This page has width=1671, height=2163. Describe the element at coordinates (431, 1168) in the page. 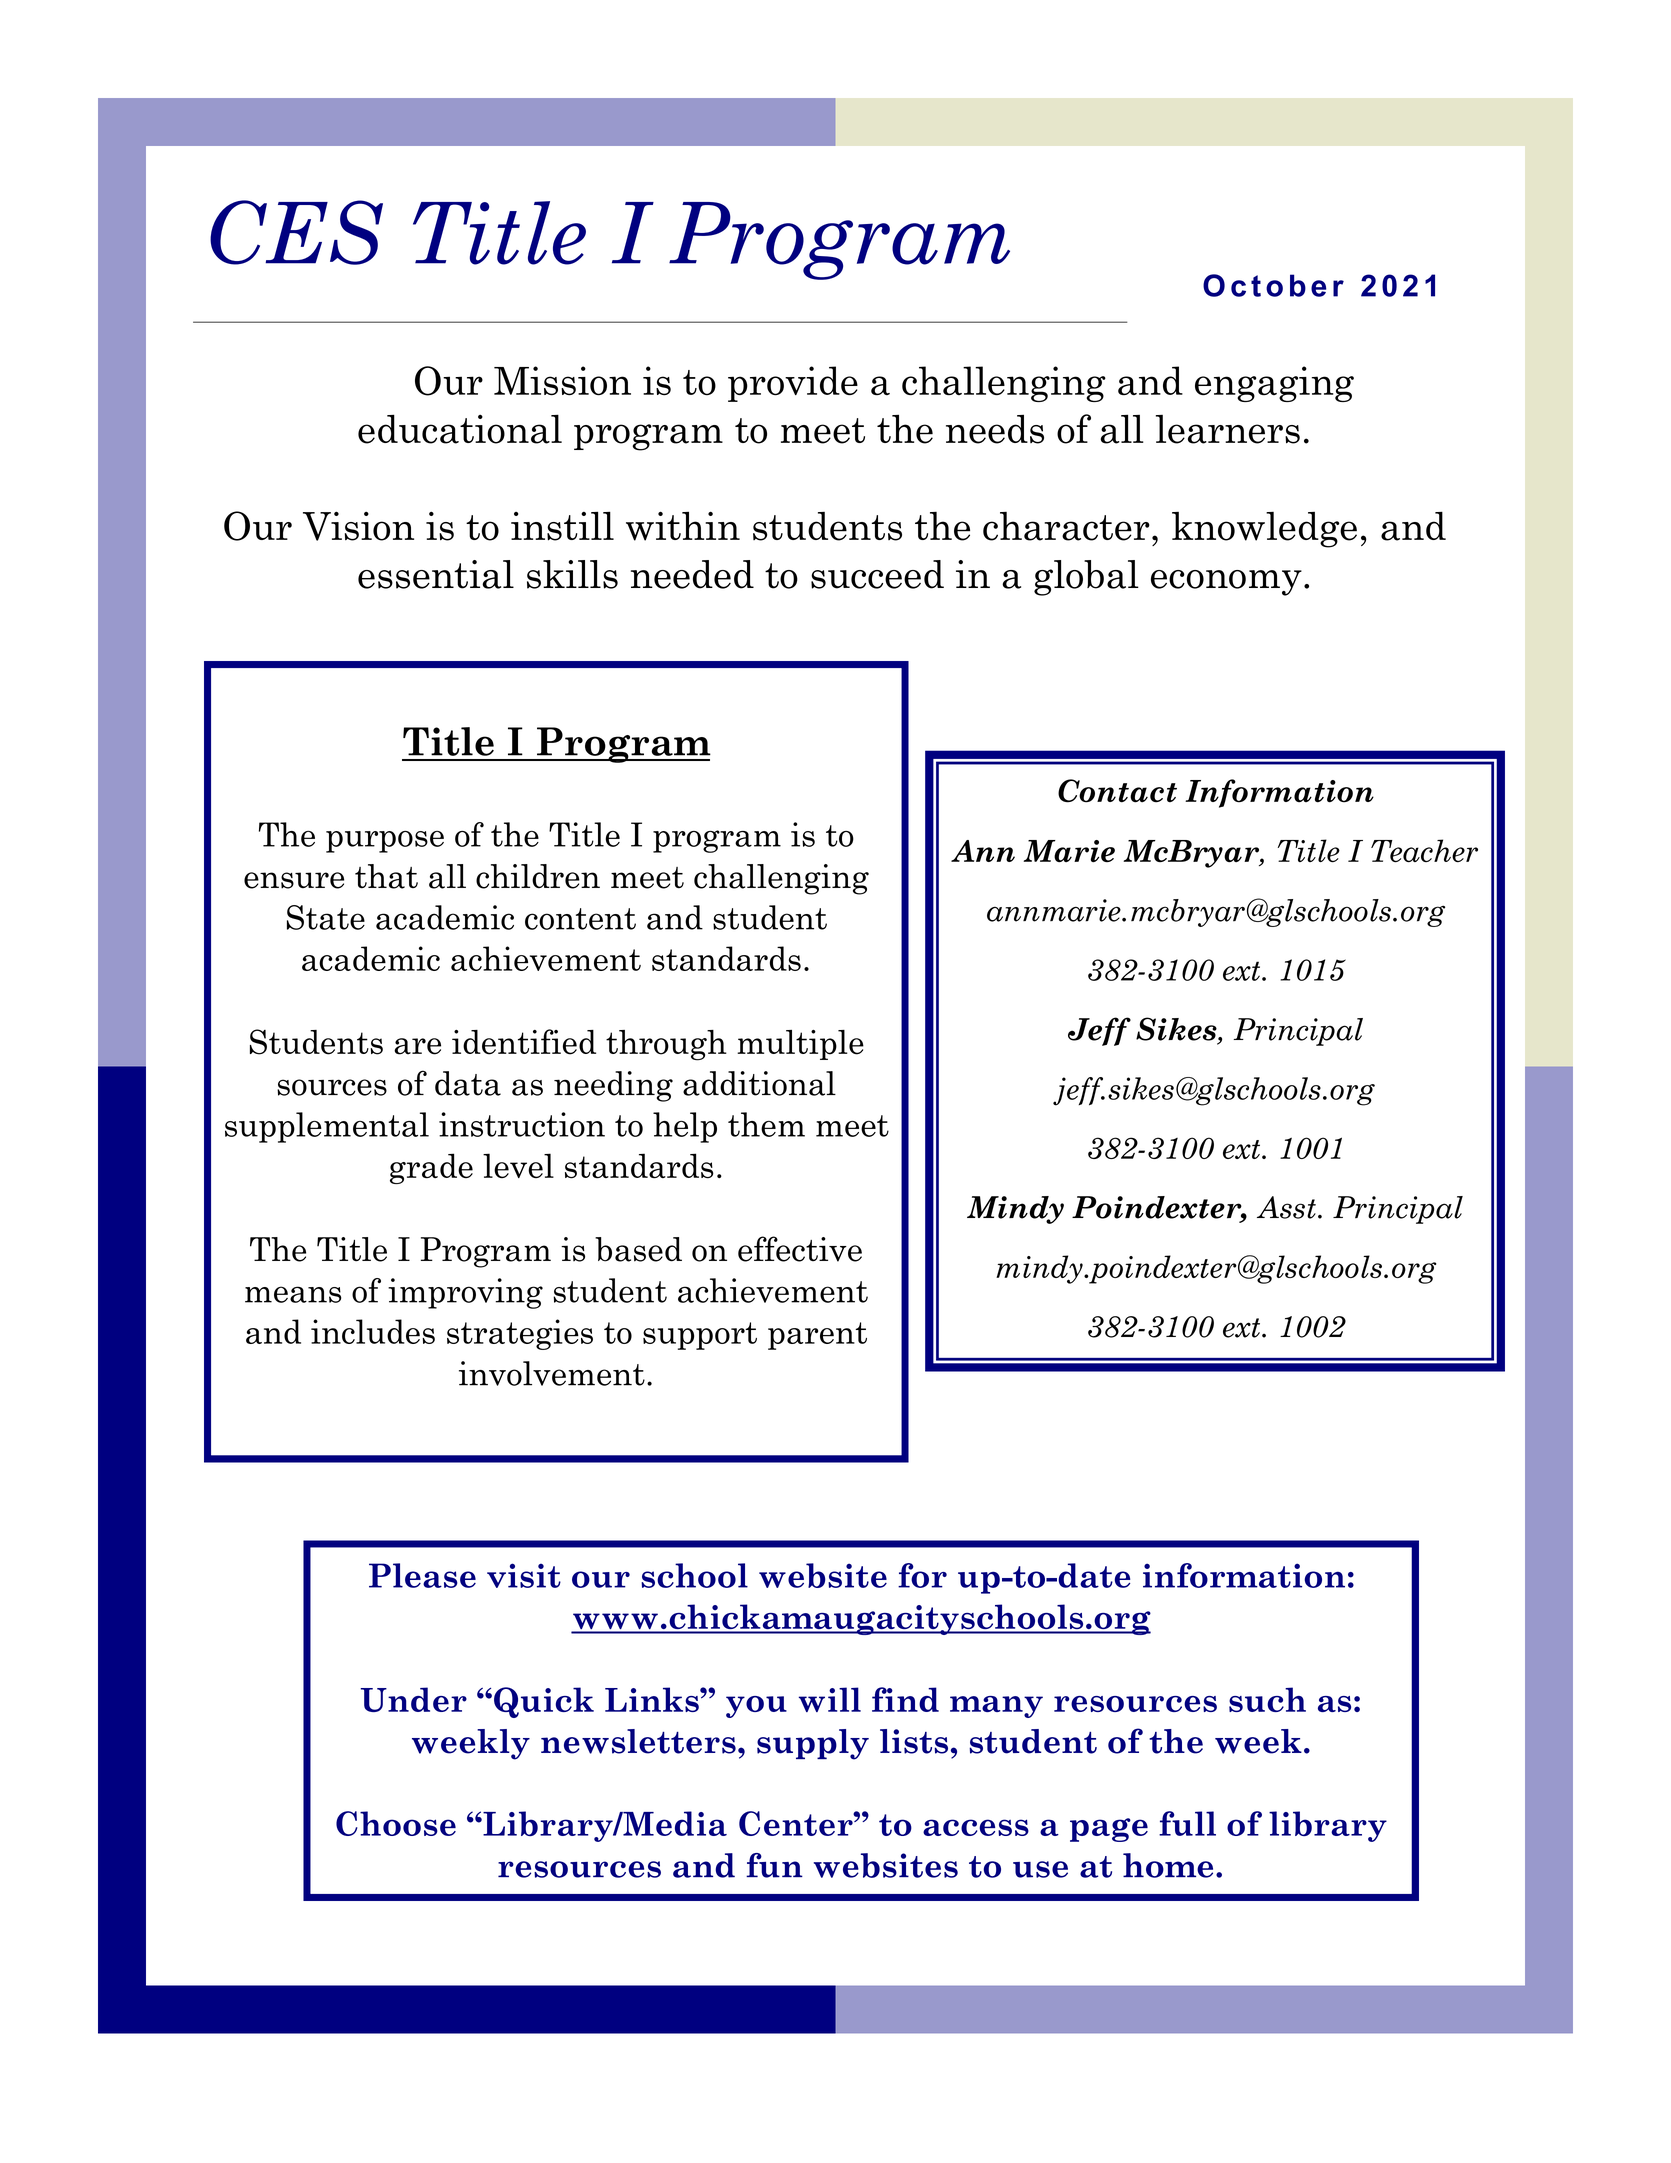

I see `grade` at that location.
